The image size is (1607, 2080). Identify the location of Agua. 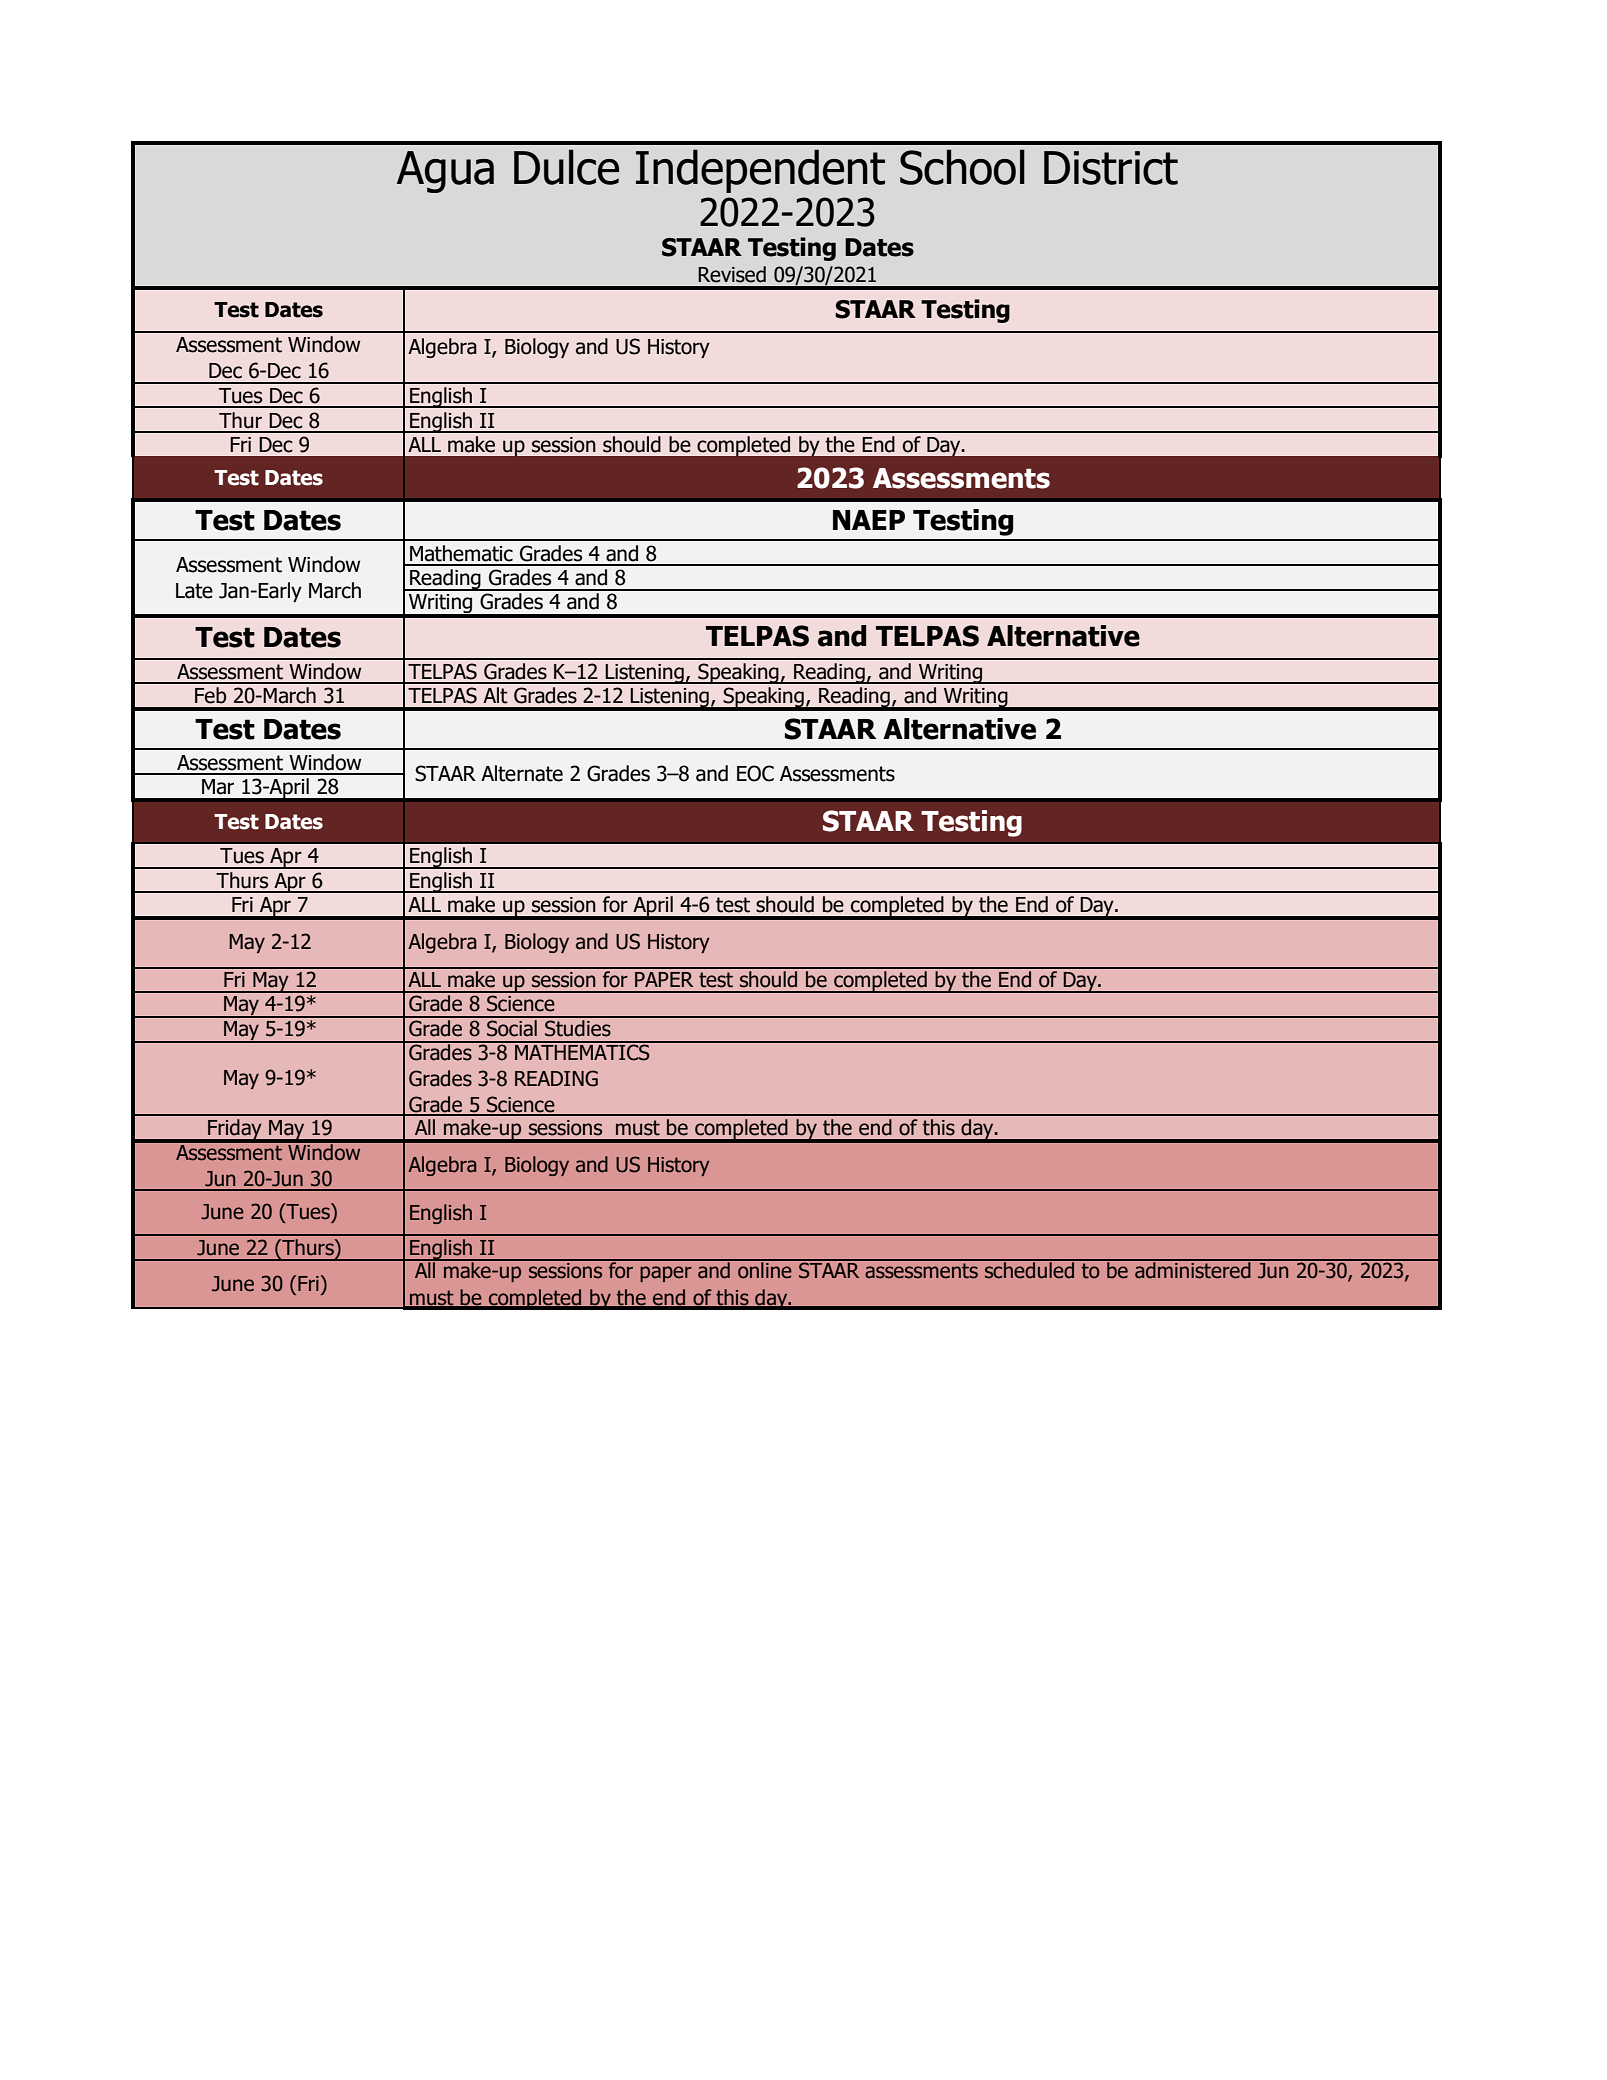
(445, 172).
